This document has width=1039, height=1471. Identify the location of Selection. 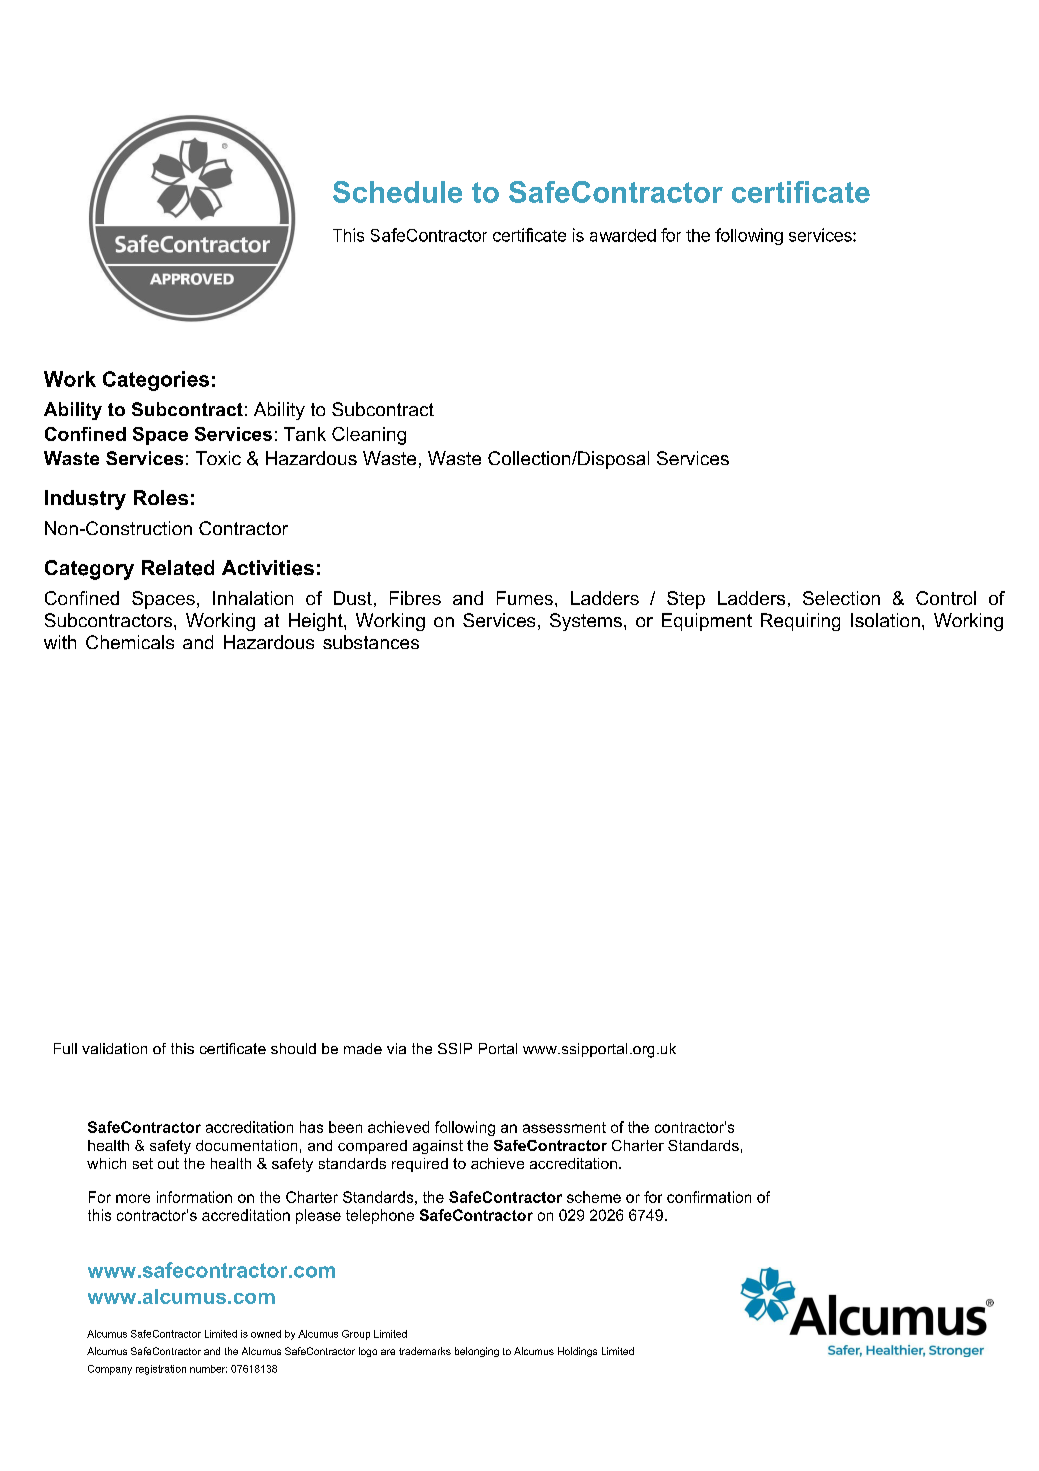
(841, 598).
